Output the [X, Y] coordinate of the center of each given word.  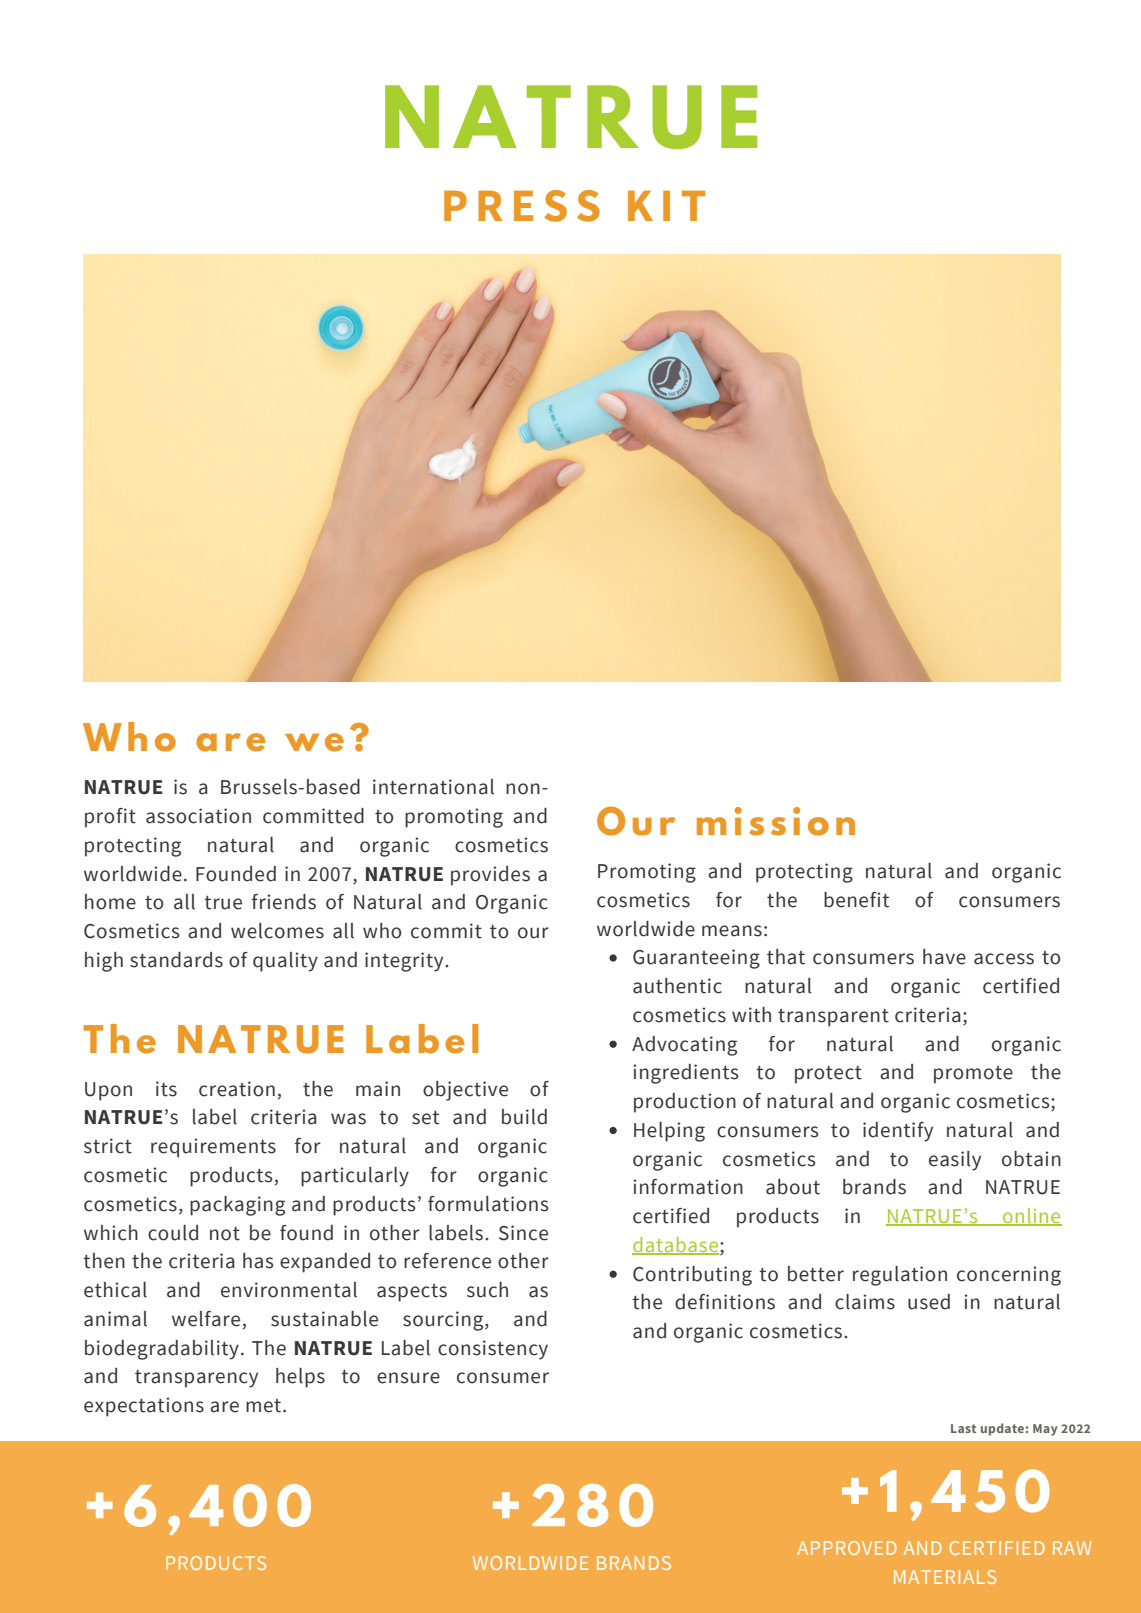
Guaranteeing [696, 959]
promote [973, 1075]
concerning [1009, 1276]
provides [490, 876]
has [258, 1261]
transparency [196, 1379]
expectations [144, 1407]
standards [176, 960]
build [524, 1117]
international [433, 787]
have [944, 957]
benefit [856, 900]
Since [523, 1233]
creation [237, 1089]
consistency [493, 1350]
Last [963, 1428]
